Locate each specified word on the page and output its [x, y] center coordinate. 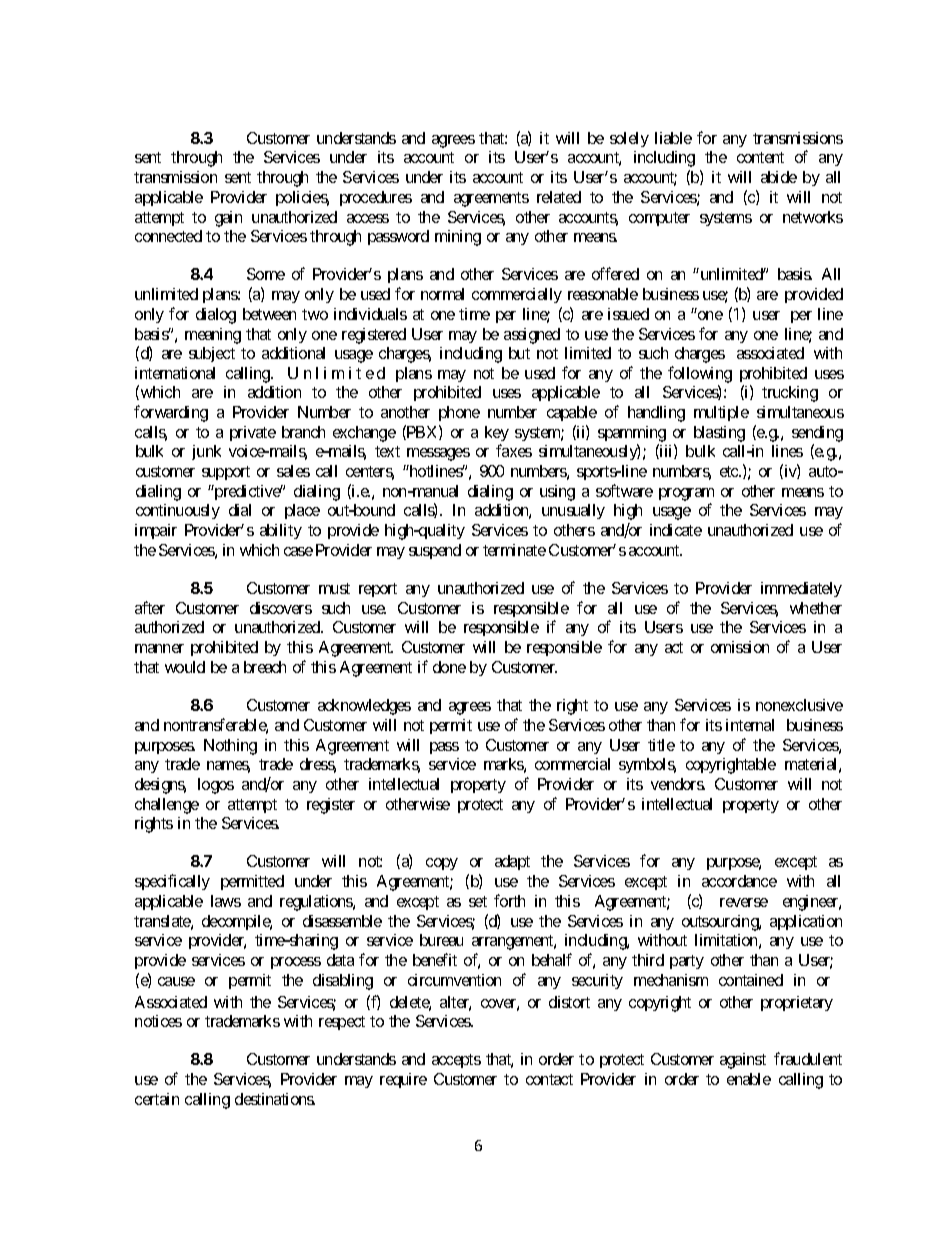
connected [168, 236]
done [449, 667]
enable [749, 1079]
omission [740, 647]
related [559, 197]
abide [779, 177]
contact [549, 1079]
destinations [275, 1099]
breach [265, 667]
